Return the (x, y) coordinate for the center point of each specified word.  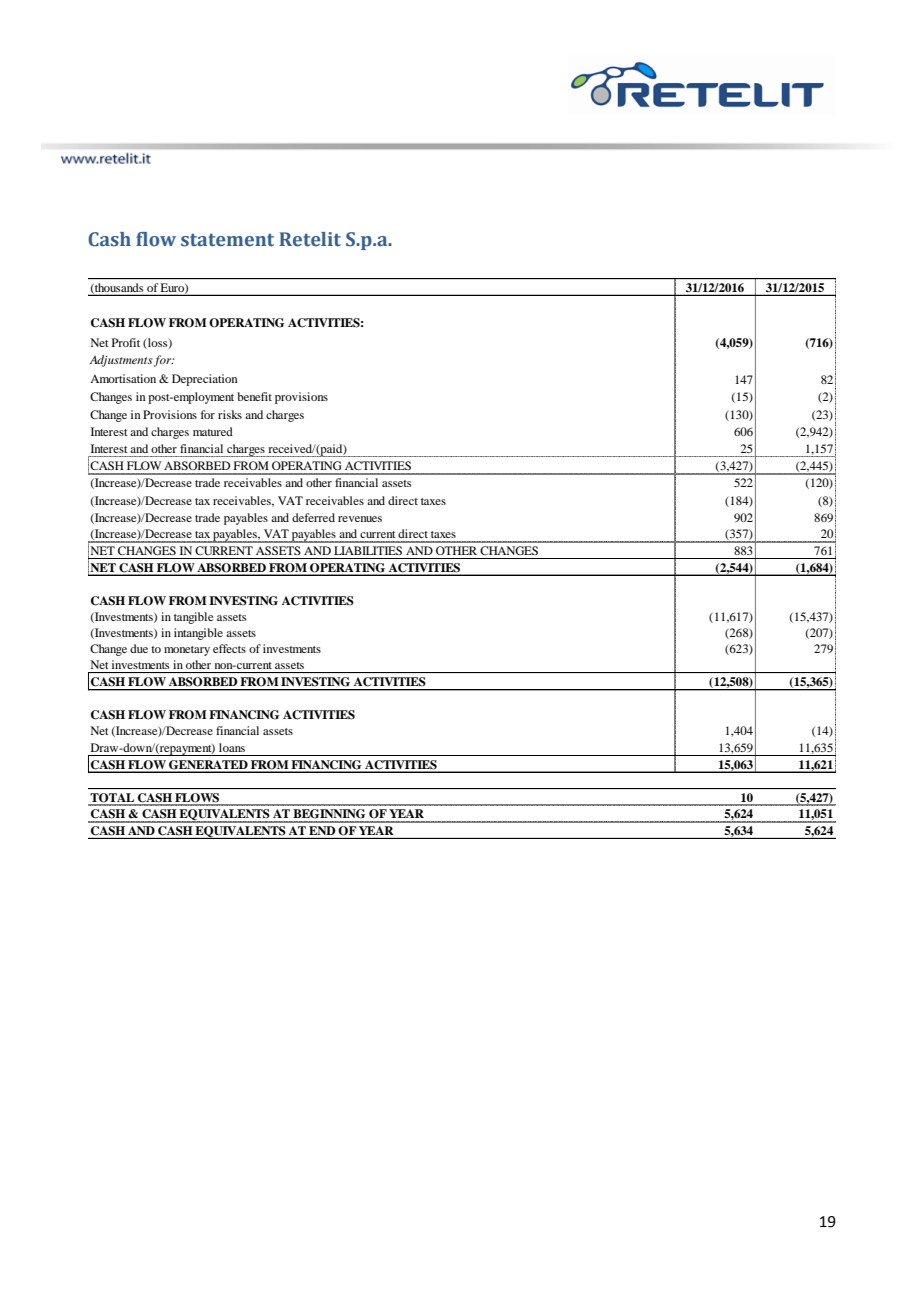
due (139, 648)
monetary (187, 651)
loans (232, 747)
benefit (255, 396)
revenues (360, 519)
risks (230, 414)
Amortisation (123, 378)
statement (227, 240)
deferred (313, 517)
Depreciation (205, 380)
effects (229, 648)
